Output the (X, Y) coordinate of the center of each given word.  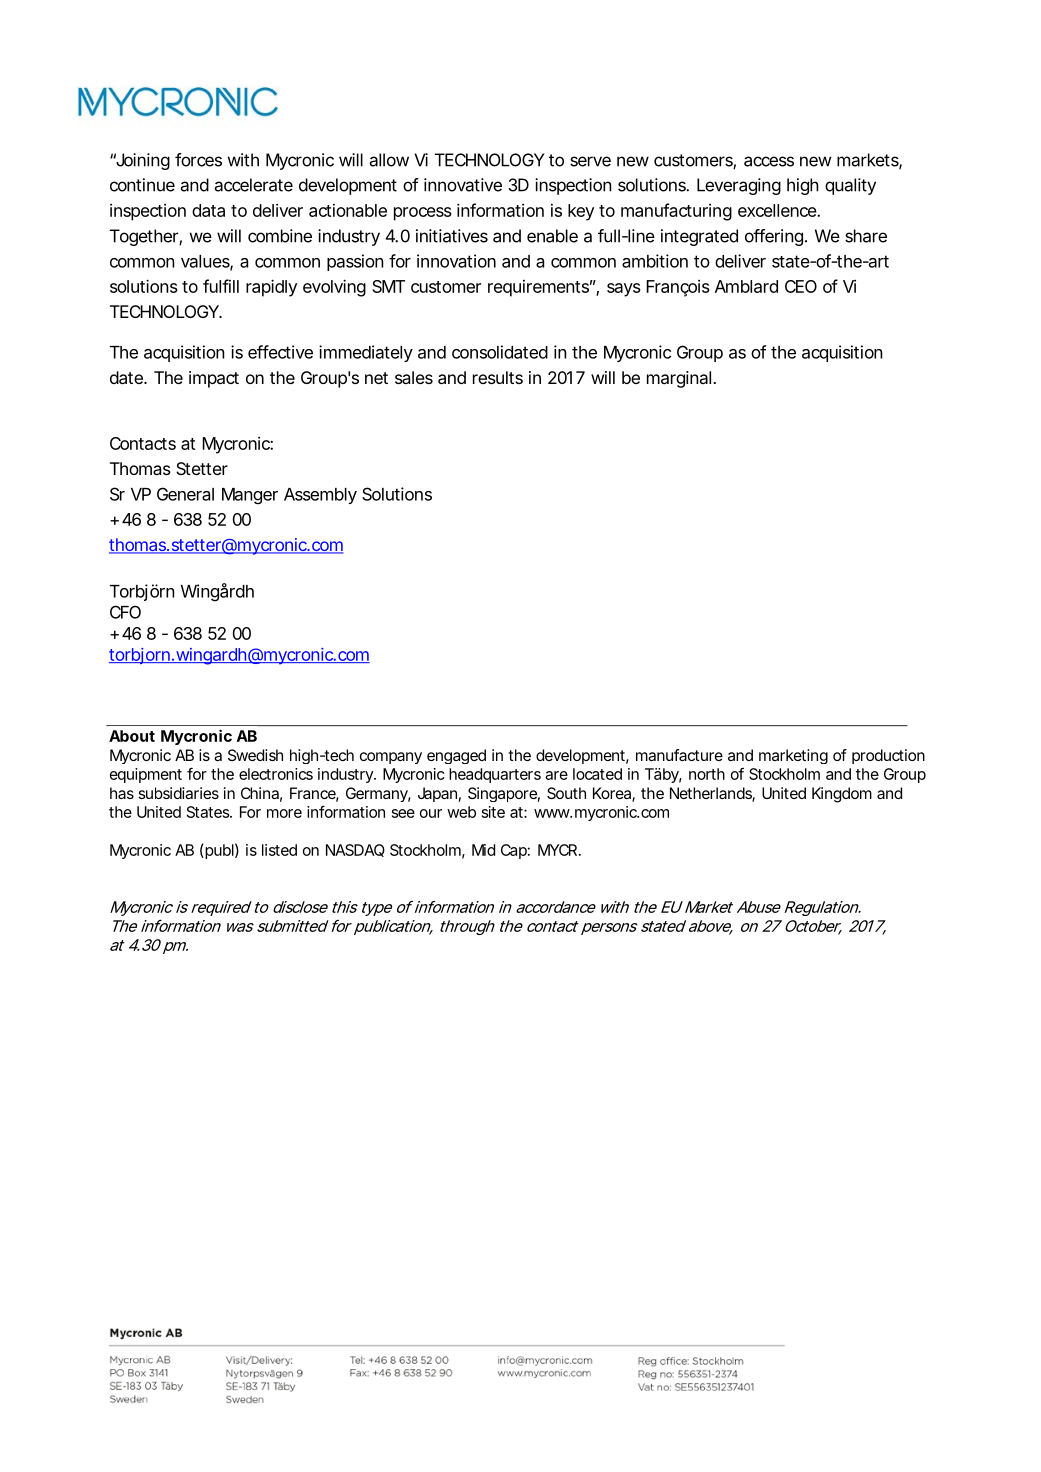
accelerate (254, 185)
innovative (463, 185)
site (493, 812)
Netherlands (712, 794)
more (284, 813)
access (769, 161)
